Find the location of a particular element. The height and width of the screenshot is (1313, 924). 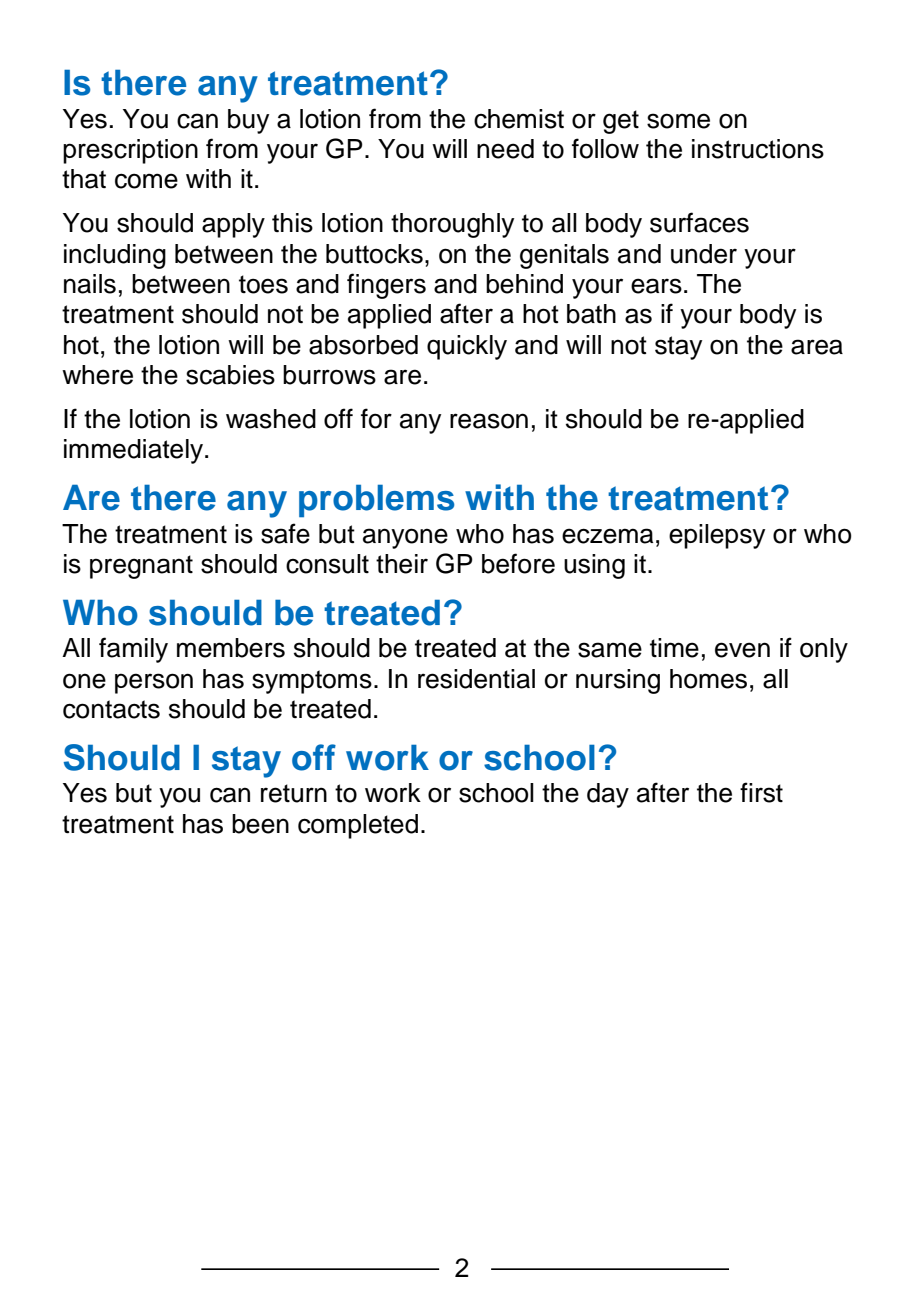

been is located at coordinates (260, 824).
